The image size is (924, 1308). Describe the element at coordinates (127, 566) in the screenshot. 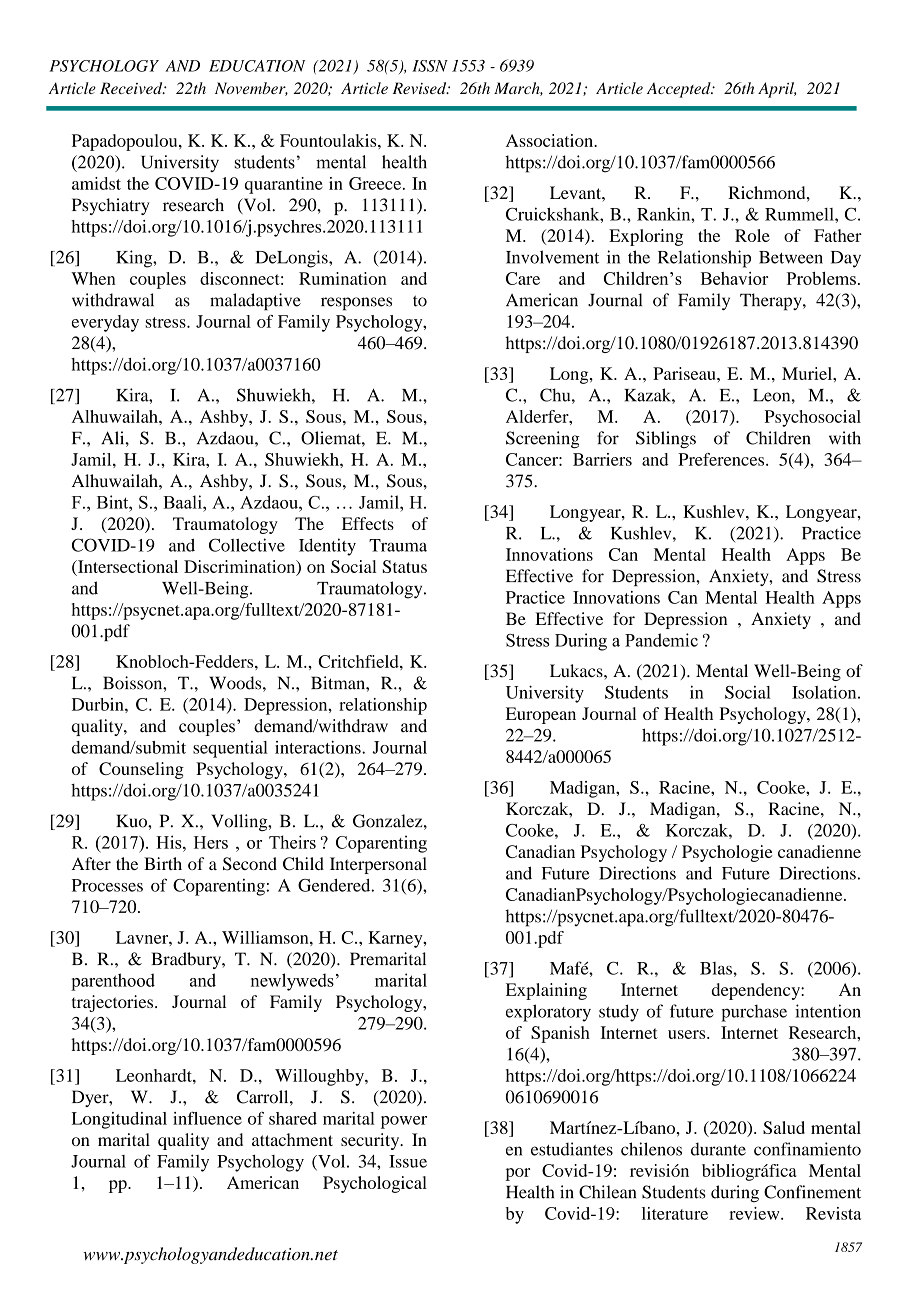

I see `Intersectional` at that location.
